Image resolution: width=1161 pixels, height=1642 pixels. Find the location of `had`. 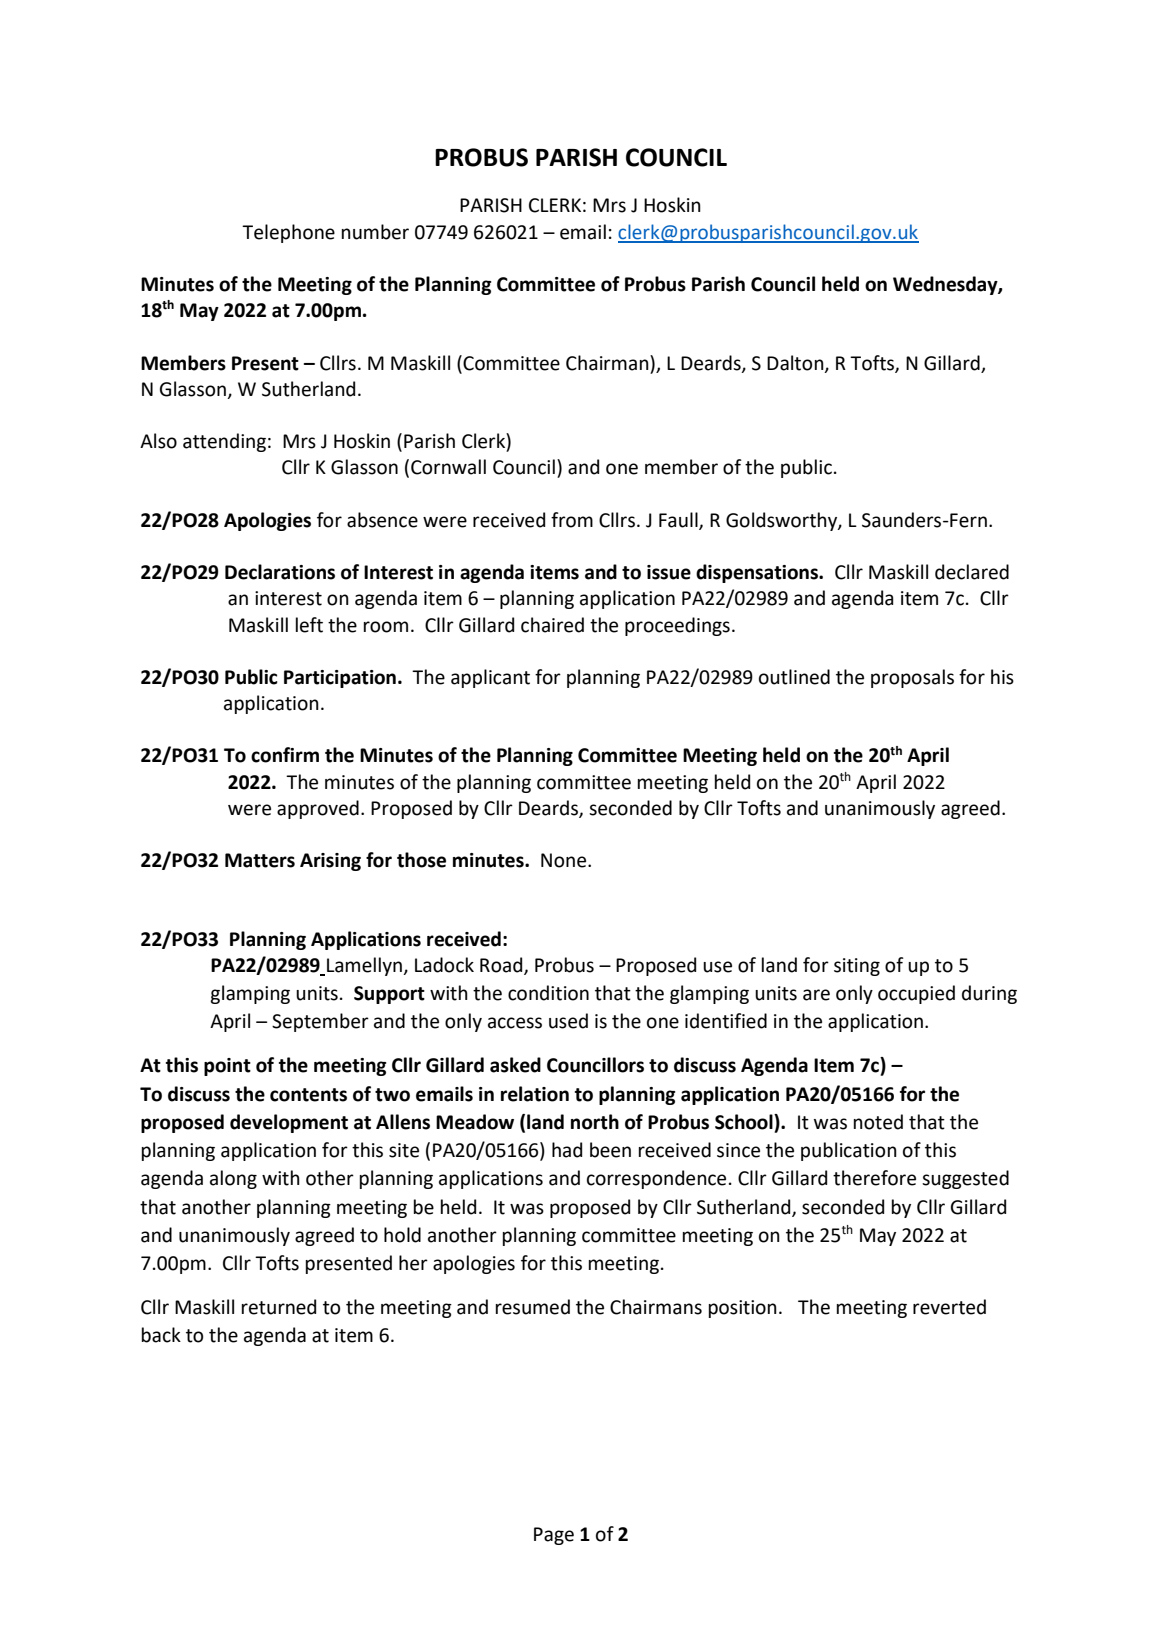

had is located at coordinates (567, 1150).
